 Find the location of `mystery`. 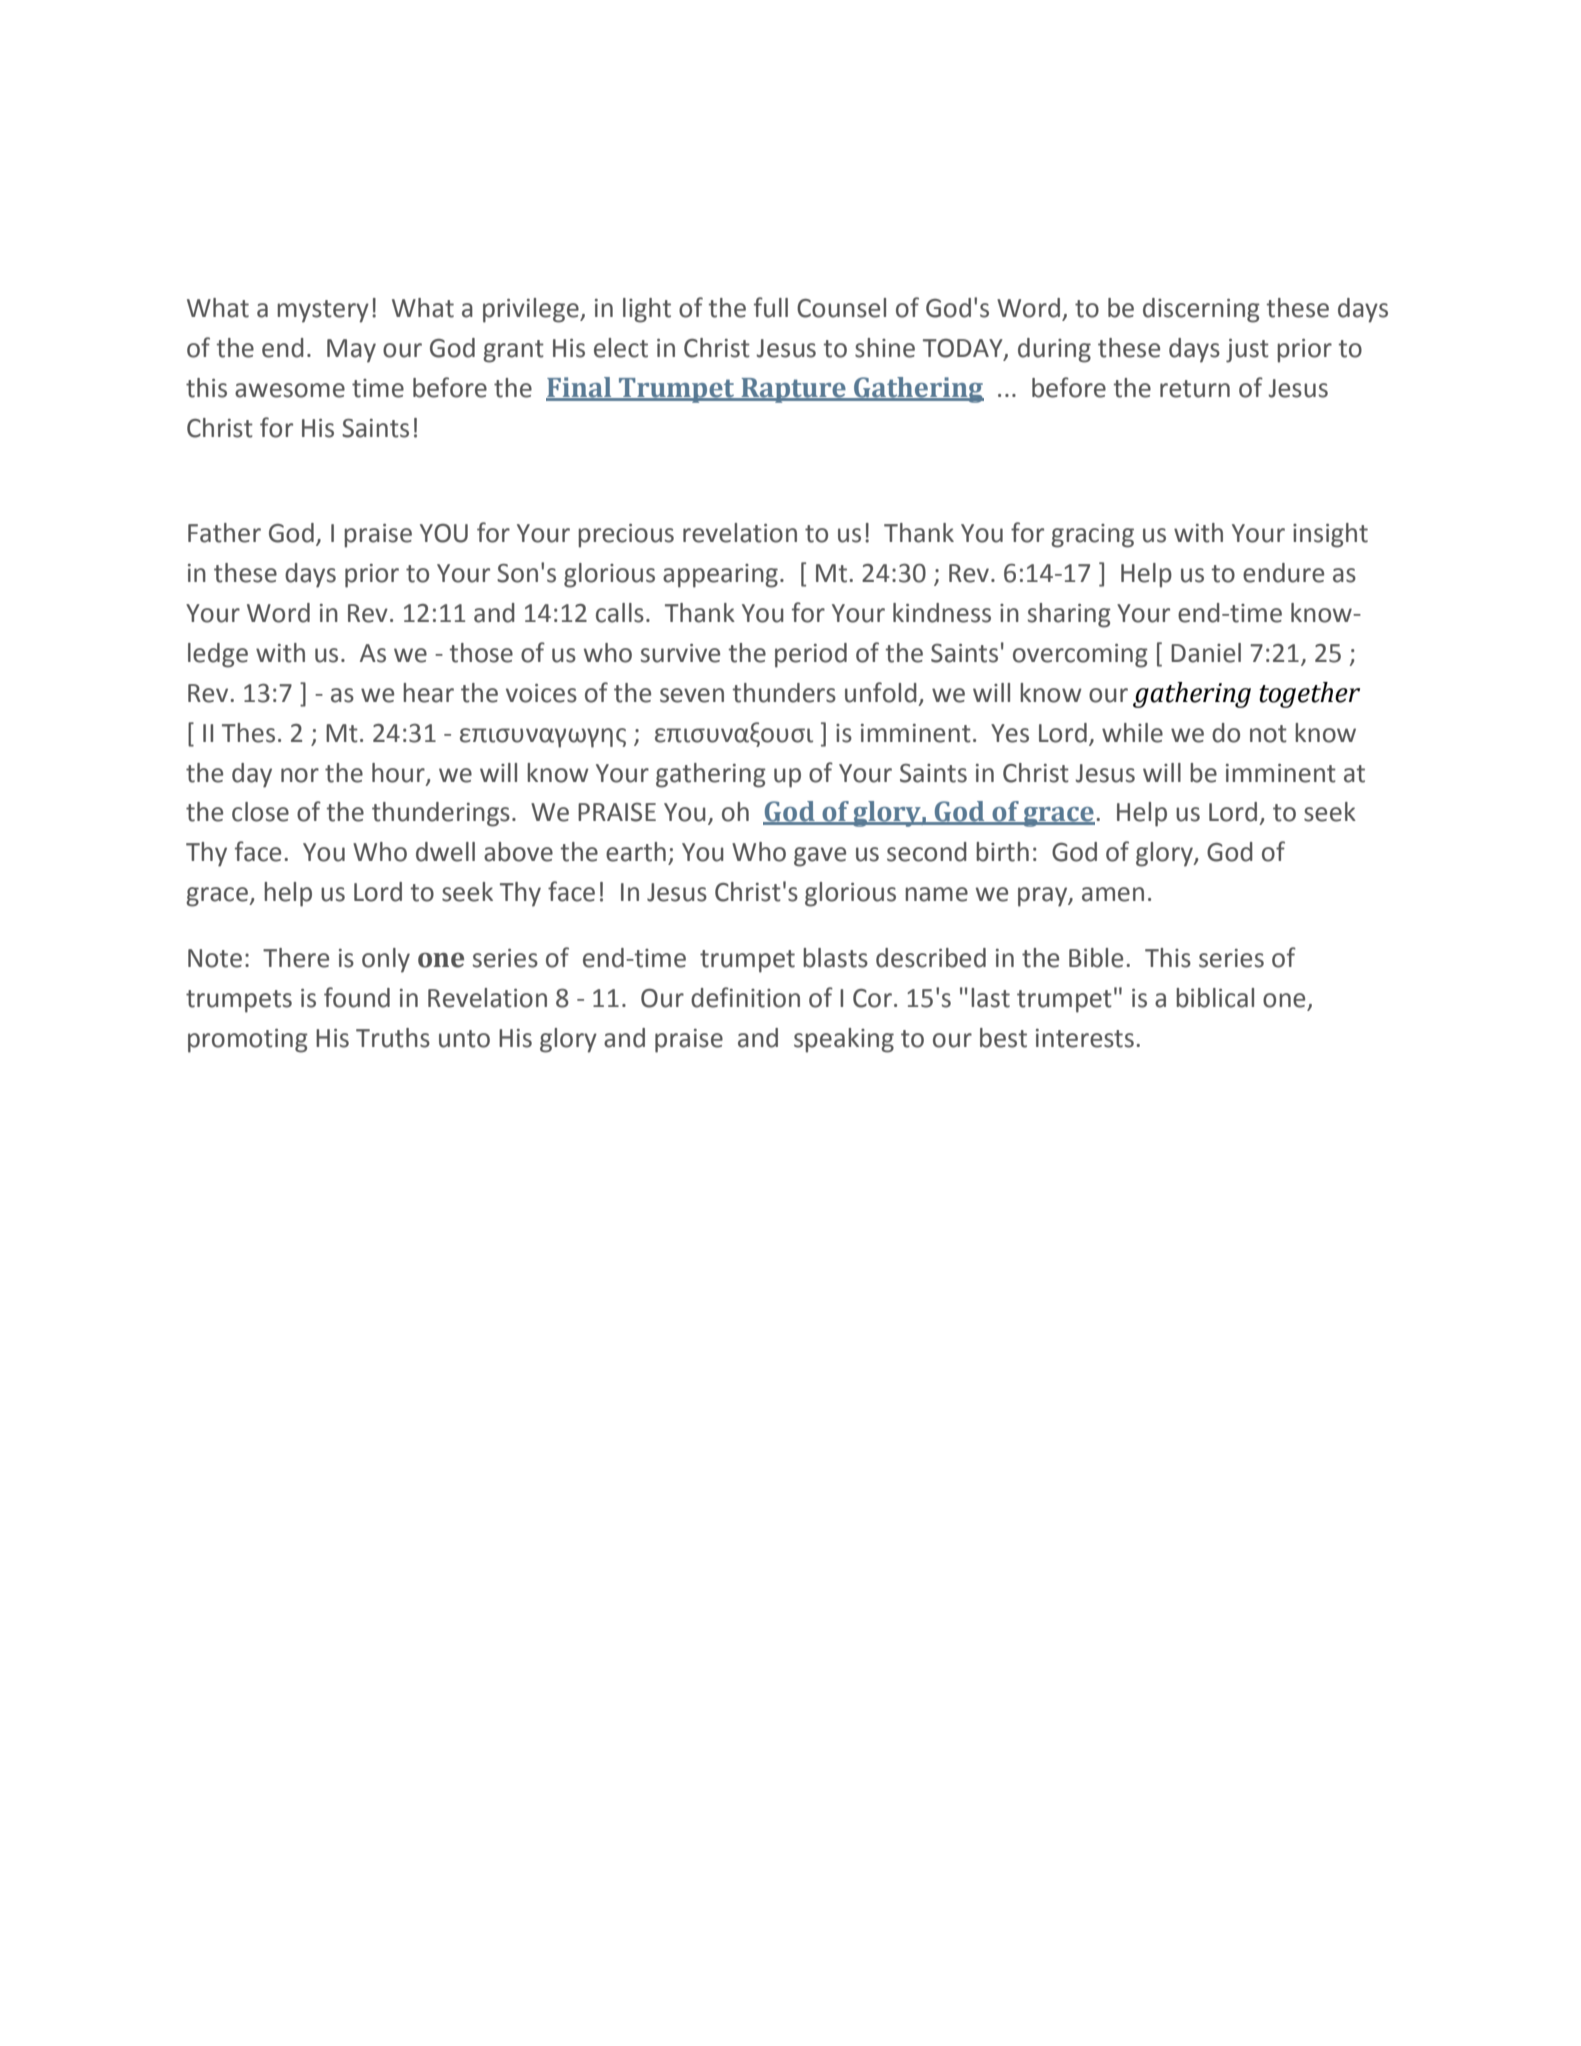

mystery is located at coordinates (323, 311).
